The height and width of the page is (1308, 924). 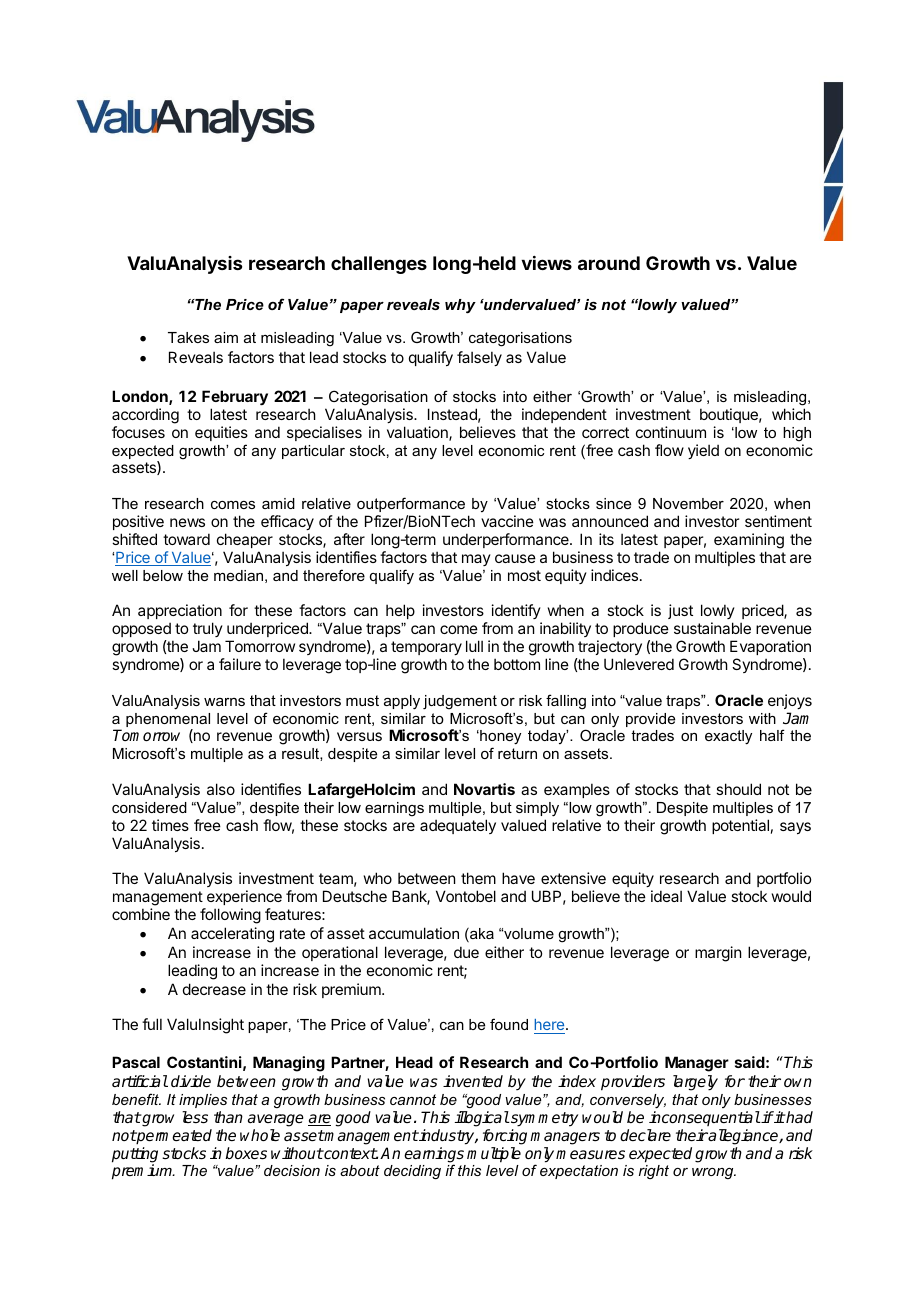 What do you see at coordinates (163, 575) in the page?
I see `below` at bounding box center [163, 575].
